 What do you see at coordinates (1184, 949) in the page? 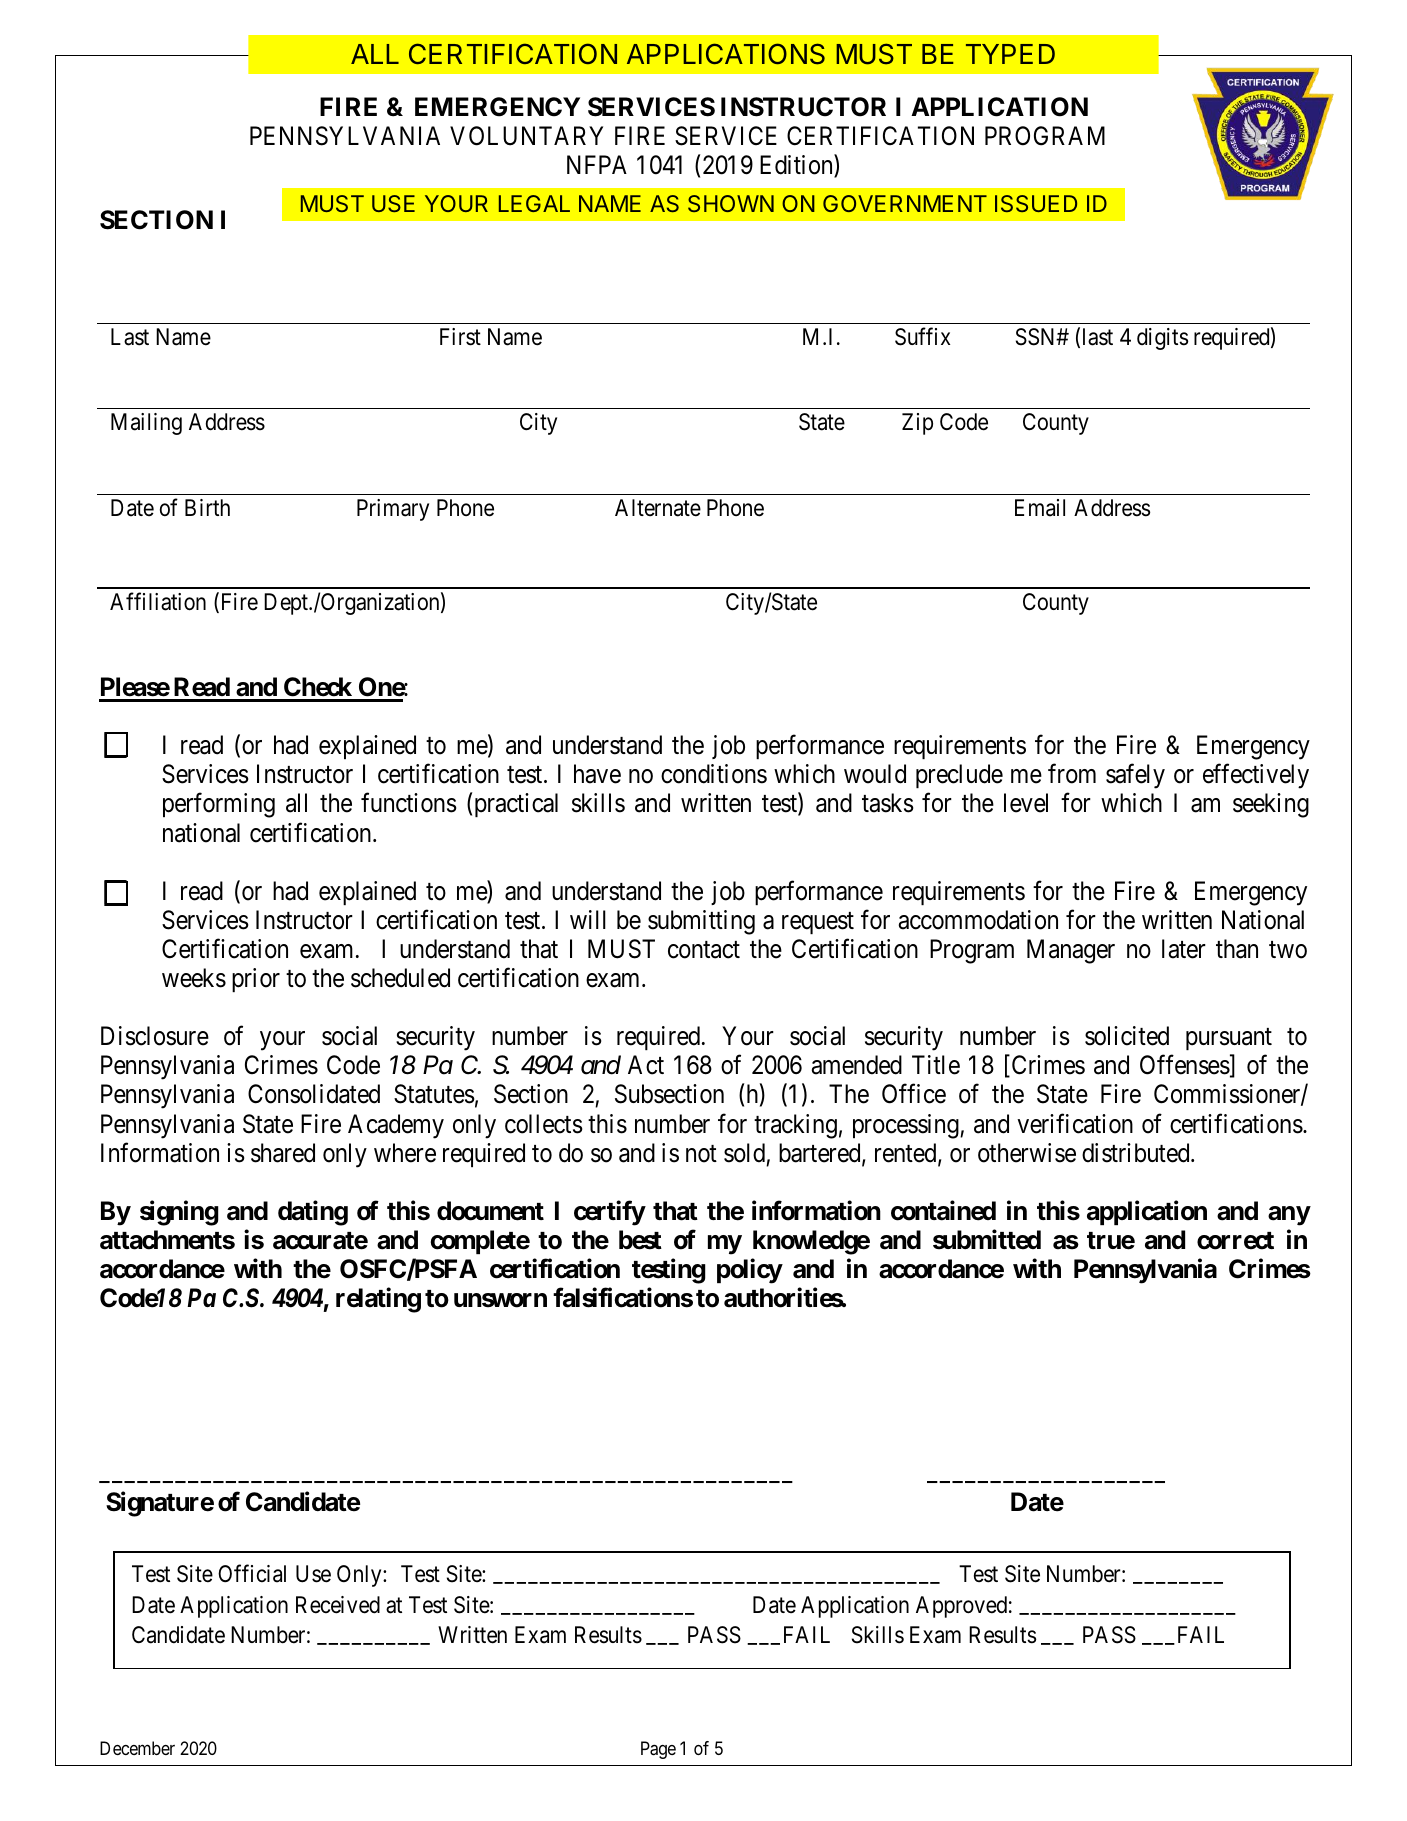
I see `later` at bounding box center [1184, 949].
